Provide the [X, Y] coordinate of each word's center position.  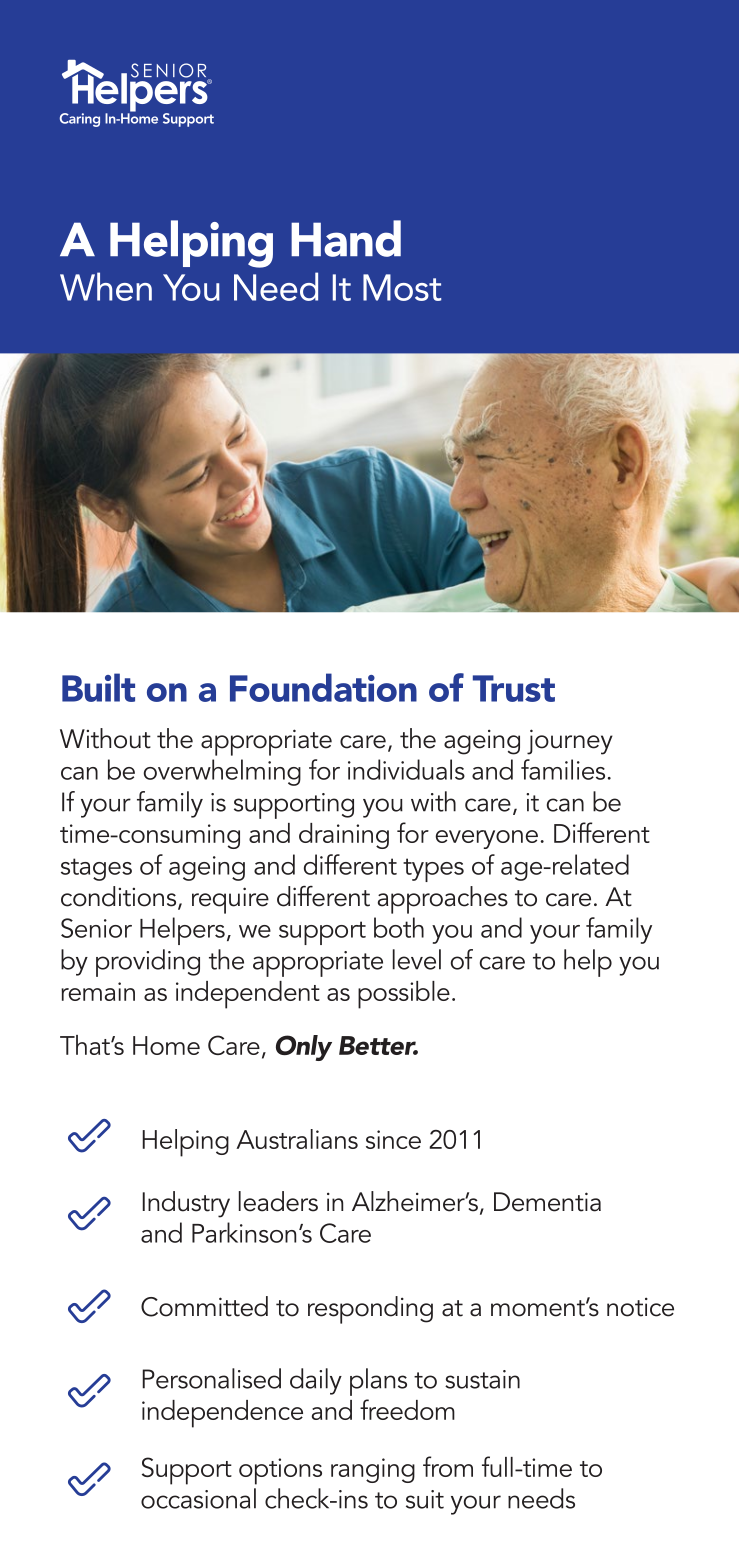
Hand [346, 238]
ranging [373, 1470]
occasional [198, 1498]
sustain [482, 1379]
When [106, 286]
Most [402, 287]
